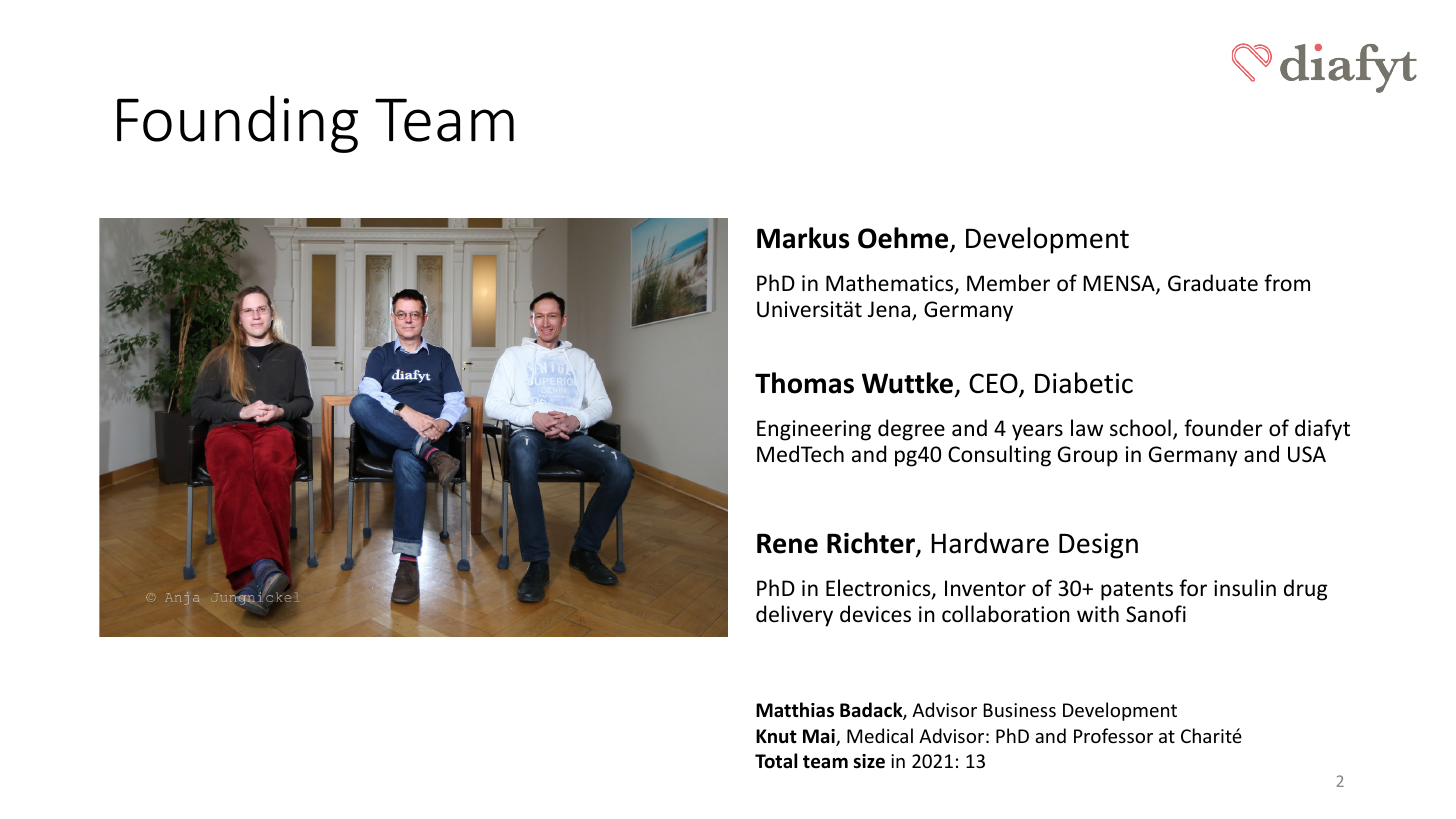 The image size is (1456, 819). I want to click on Markus, so click(803, 238).
